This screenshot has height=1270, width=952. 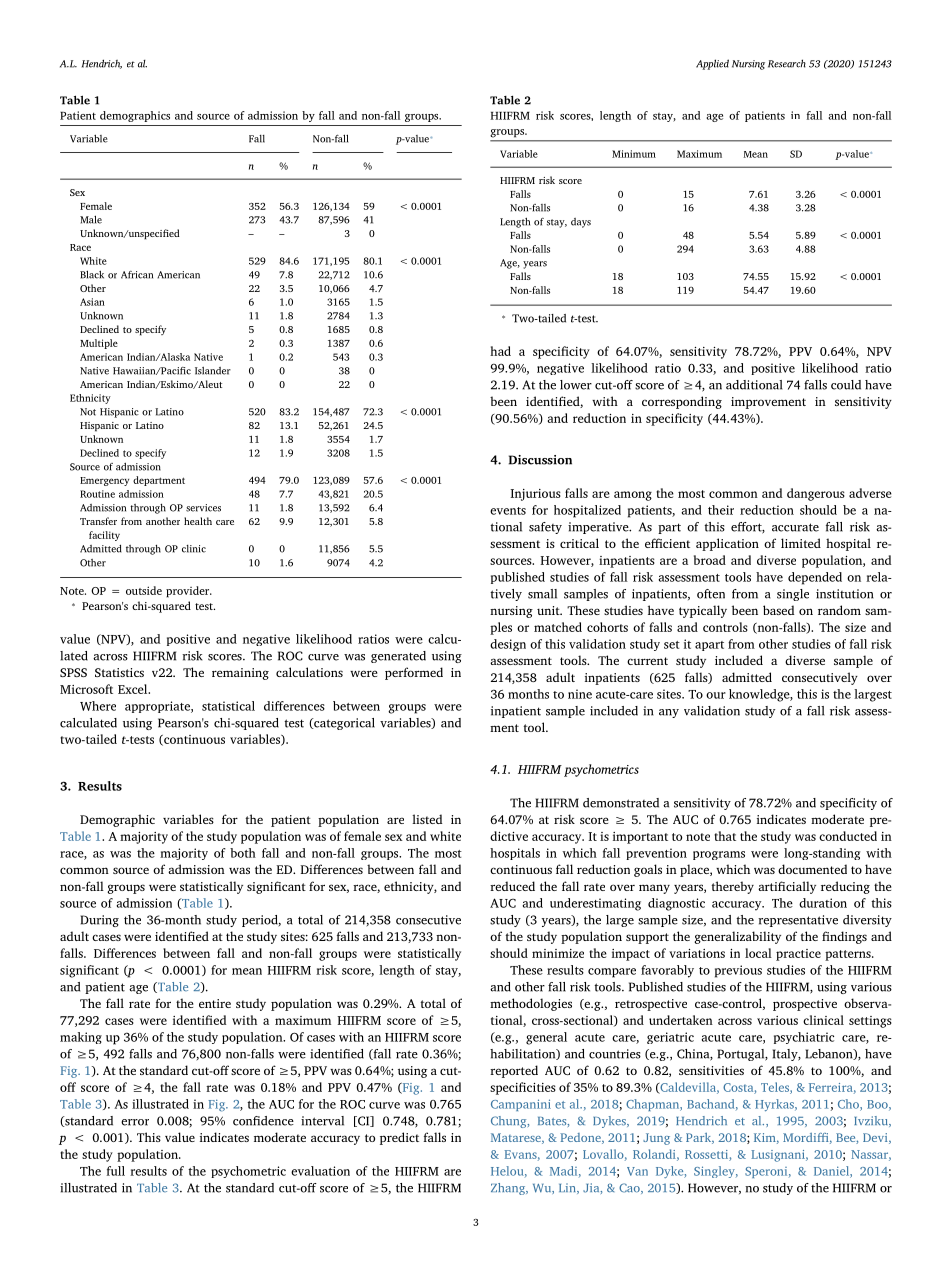 I want to click on days, so click(x=581, y=223).
